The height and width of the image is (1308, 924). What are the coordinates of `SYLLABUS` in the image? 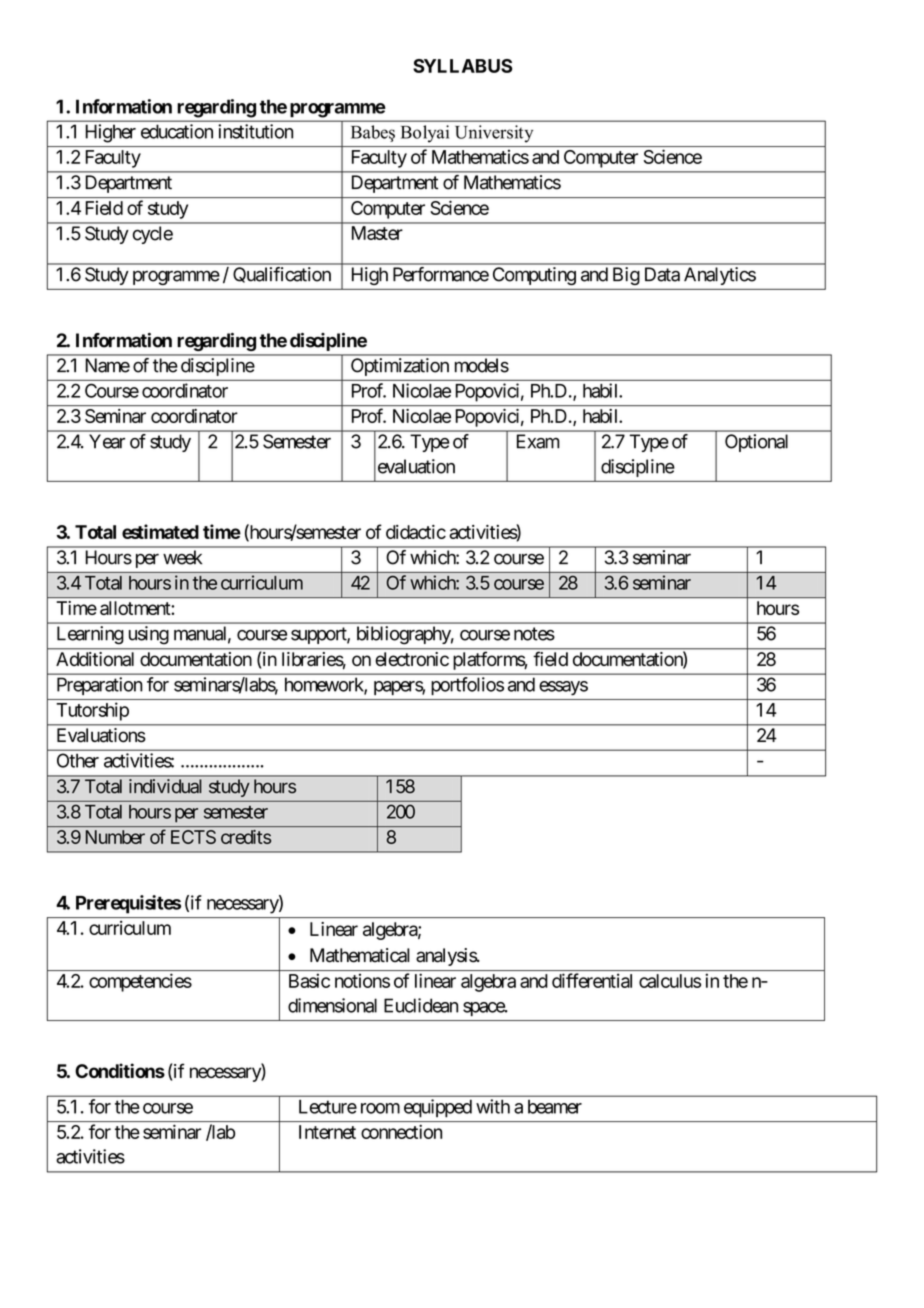 It's located at (462, 66).
